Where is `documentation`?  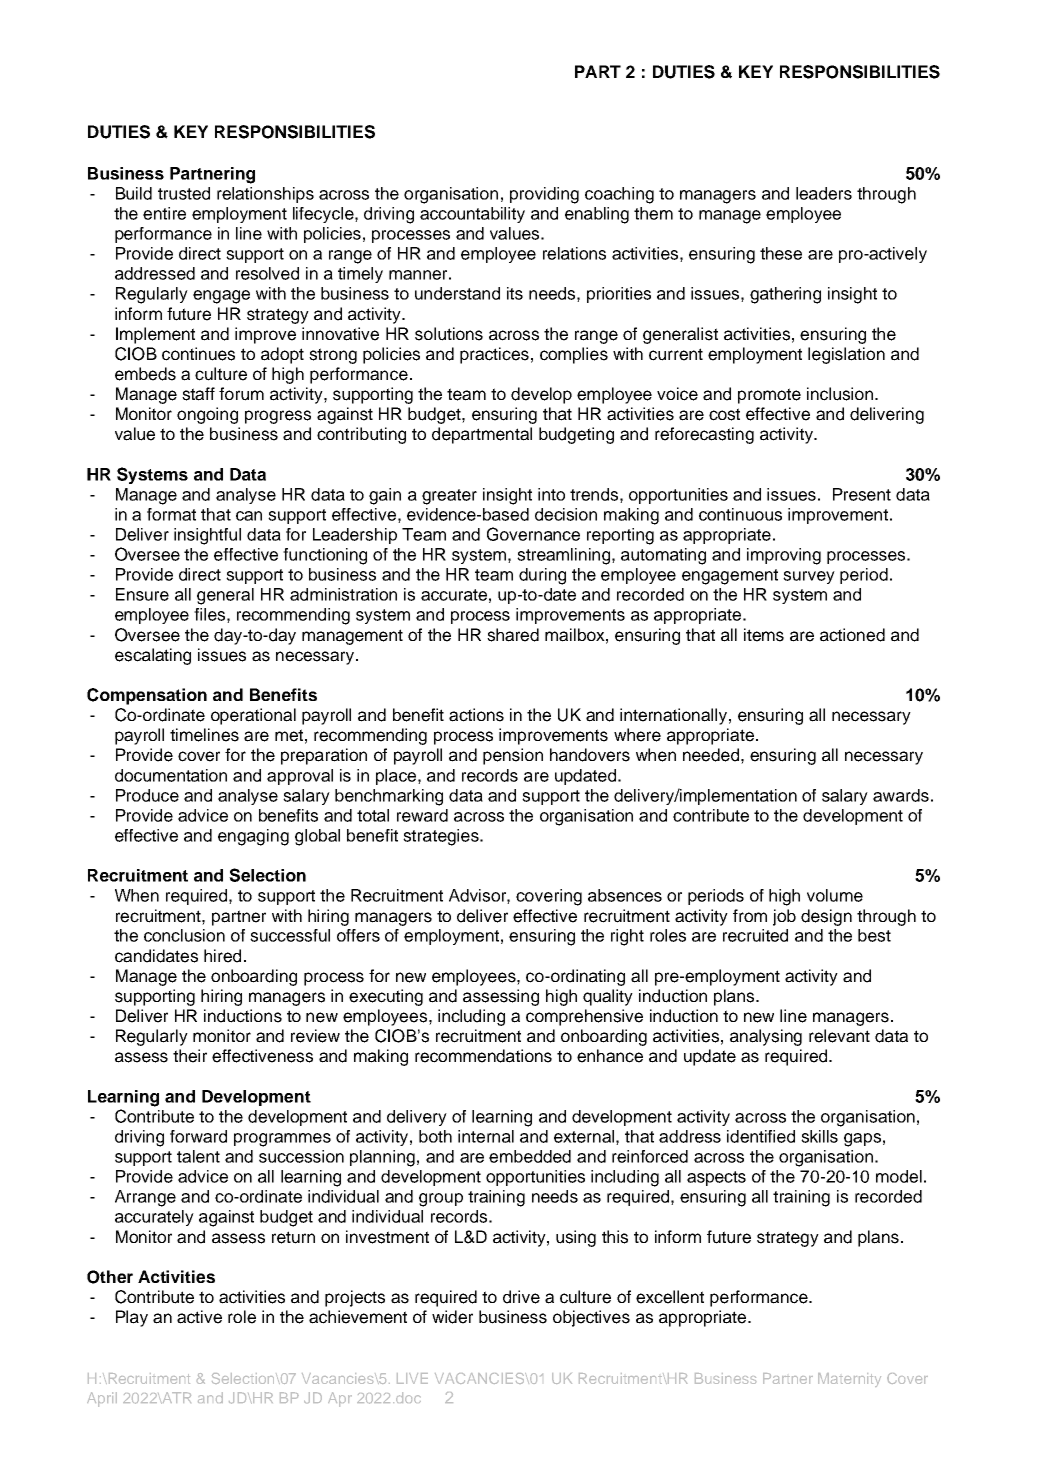 documentation is located at coordinates (171, 775).
